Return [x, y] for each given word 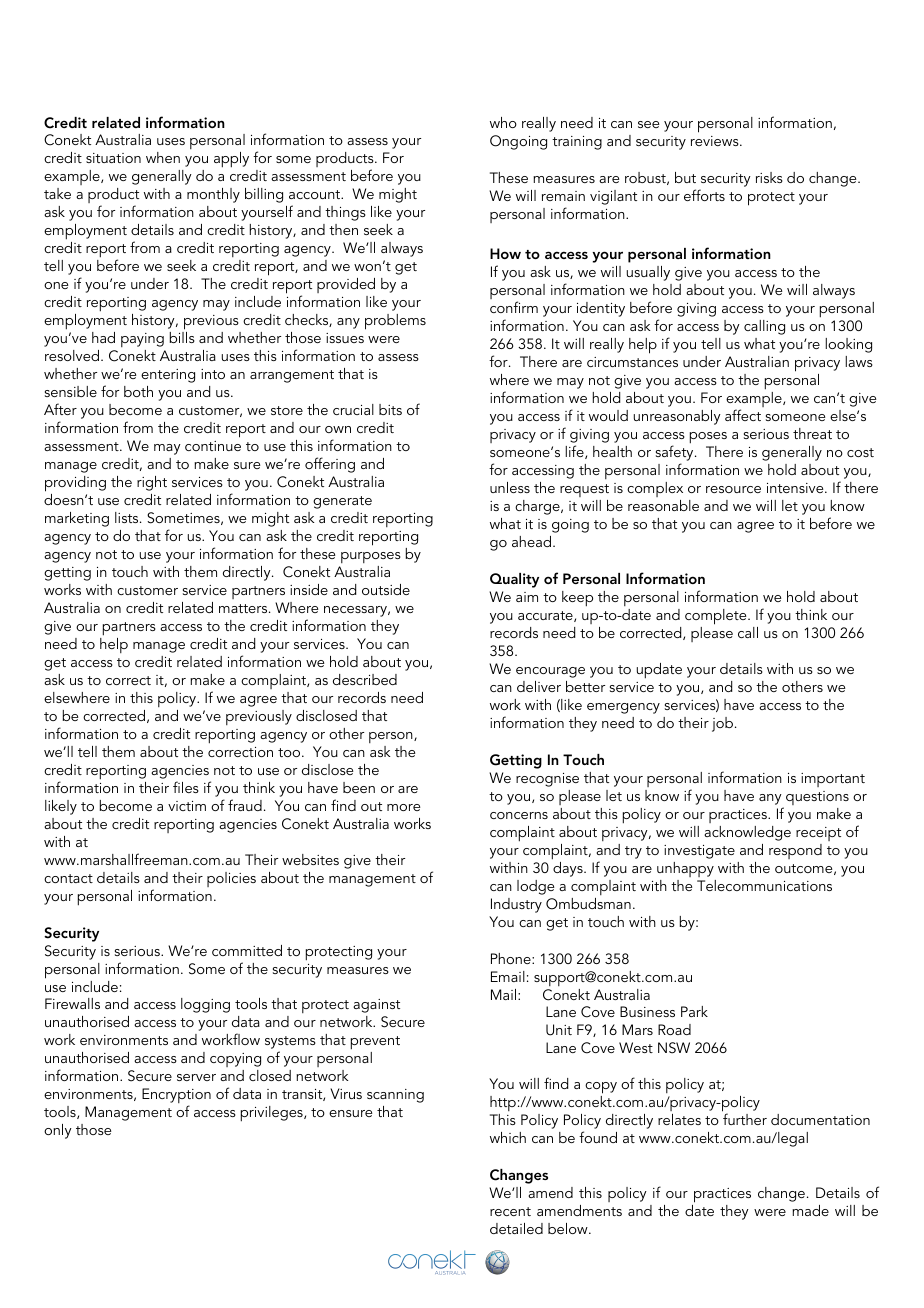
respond [795, 851]
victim [187, 806]
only [58, 1131]
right [152, 483]
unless [510, 487]
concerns [519, 815]
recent [510, 1211]
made [810, 1210]
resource [733, 489]
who [503, 122]
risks [769, 177]
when [163, 157]
